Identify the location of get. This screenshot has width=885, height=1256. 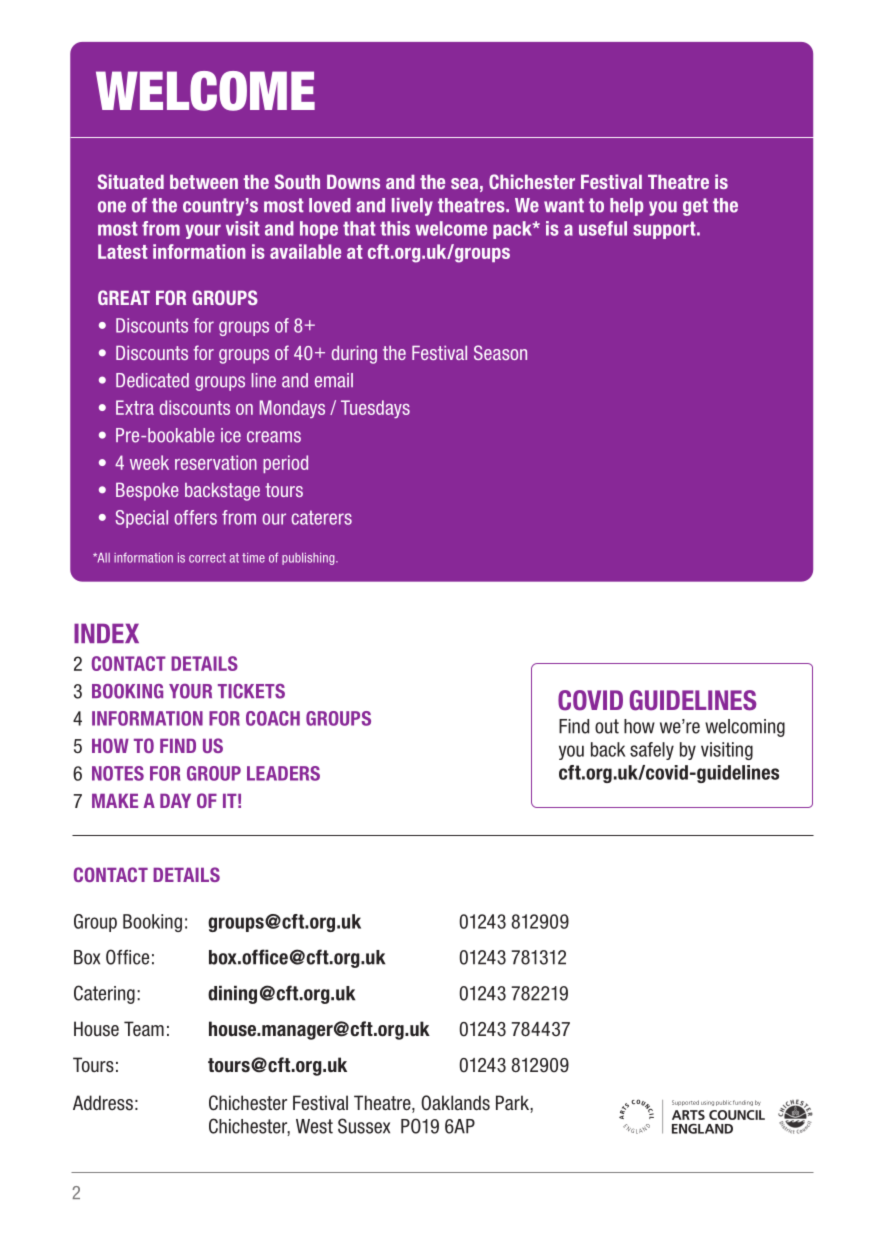
(695, 207).
